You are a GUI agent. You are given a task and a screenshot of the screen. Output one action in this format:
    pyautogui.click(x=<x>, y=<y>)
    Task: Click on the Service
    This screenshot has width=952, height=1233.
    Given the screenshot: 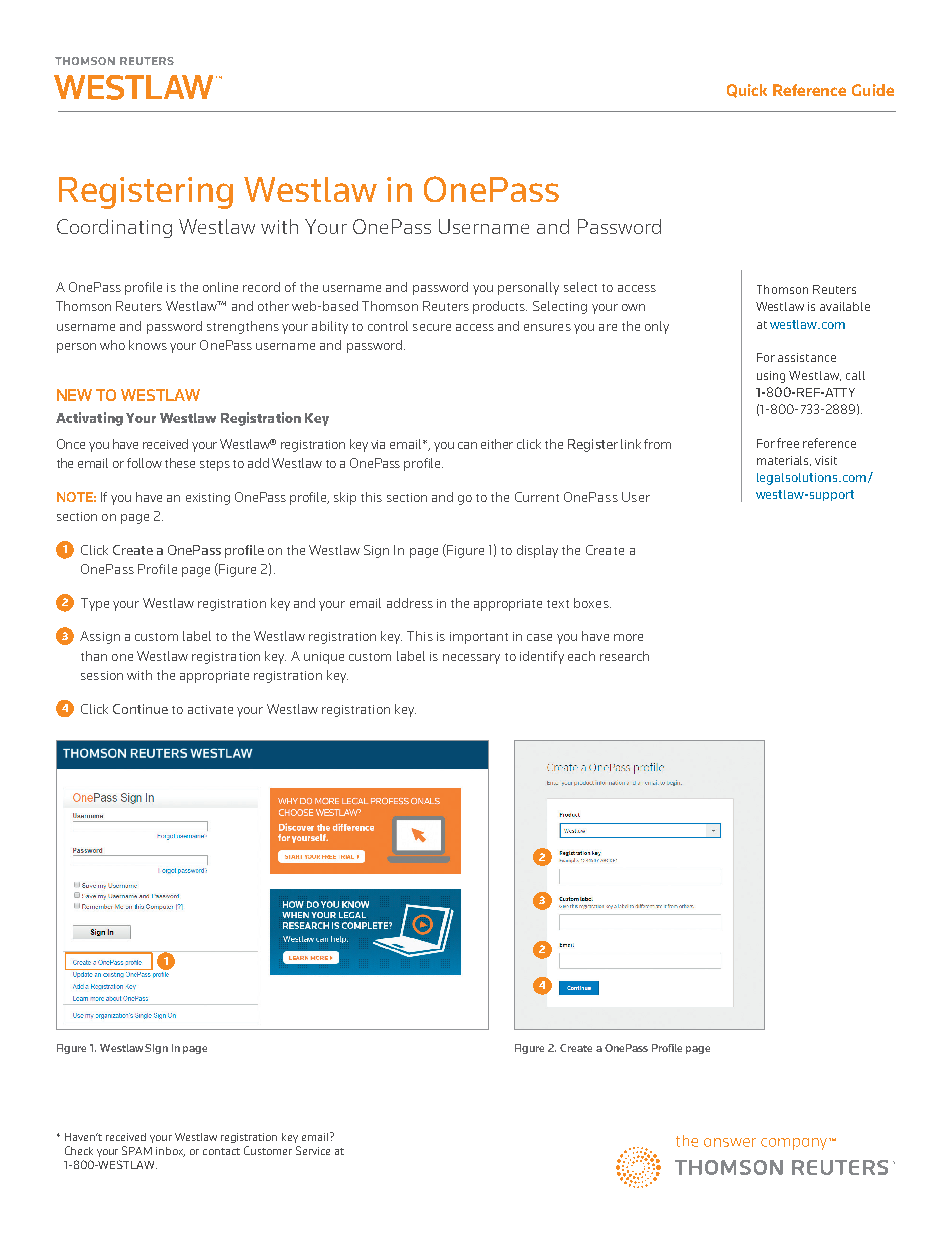 What is the action you would take?
    pyautogui.click(x=313, y=1150)
